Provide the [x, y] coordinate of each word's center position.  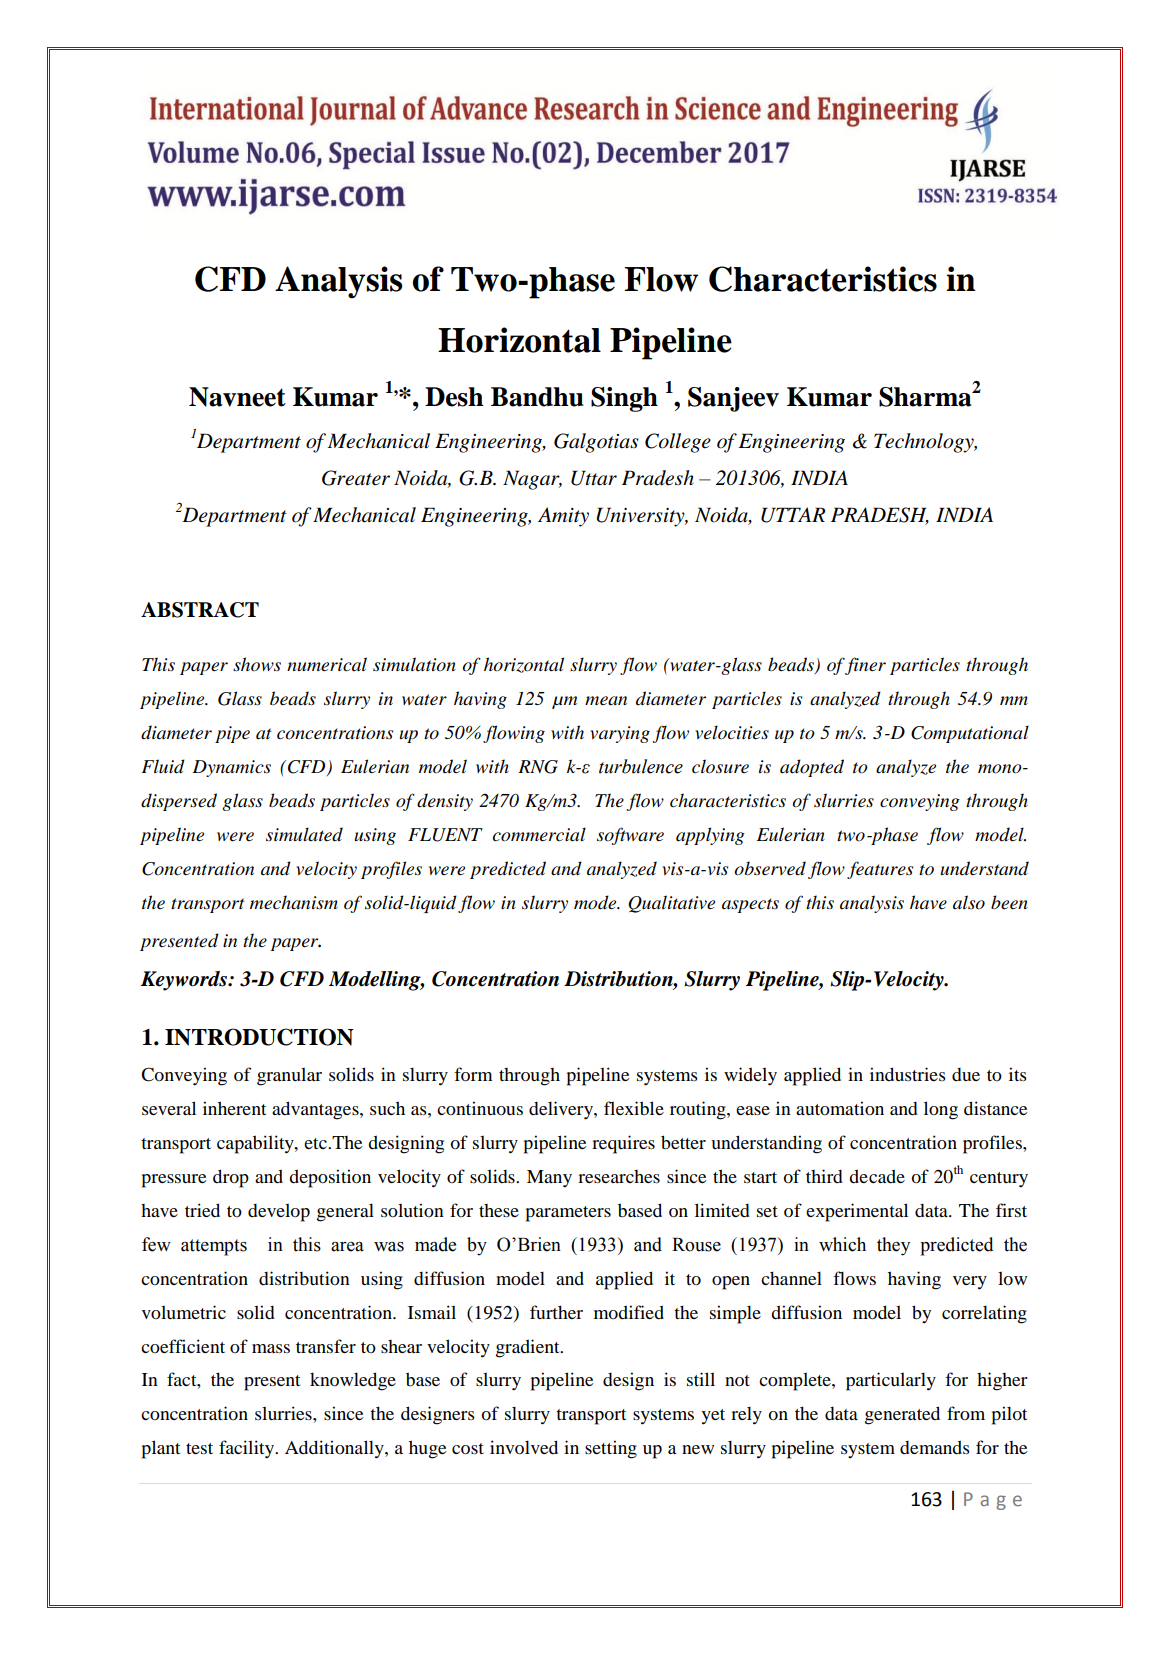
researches [619, 1176]
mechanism [294, 902]
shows [257, 664]
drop [231, 1178]
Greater [356, 478]
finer [865, 666]
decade [877, 1176]
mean [606, 701]
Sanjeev [733, 399]
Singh [624, 399]
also [969, 902]
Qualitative [671, 904]
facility [248, 1449]
